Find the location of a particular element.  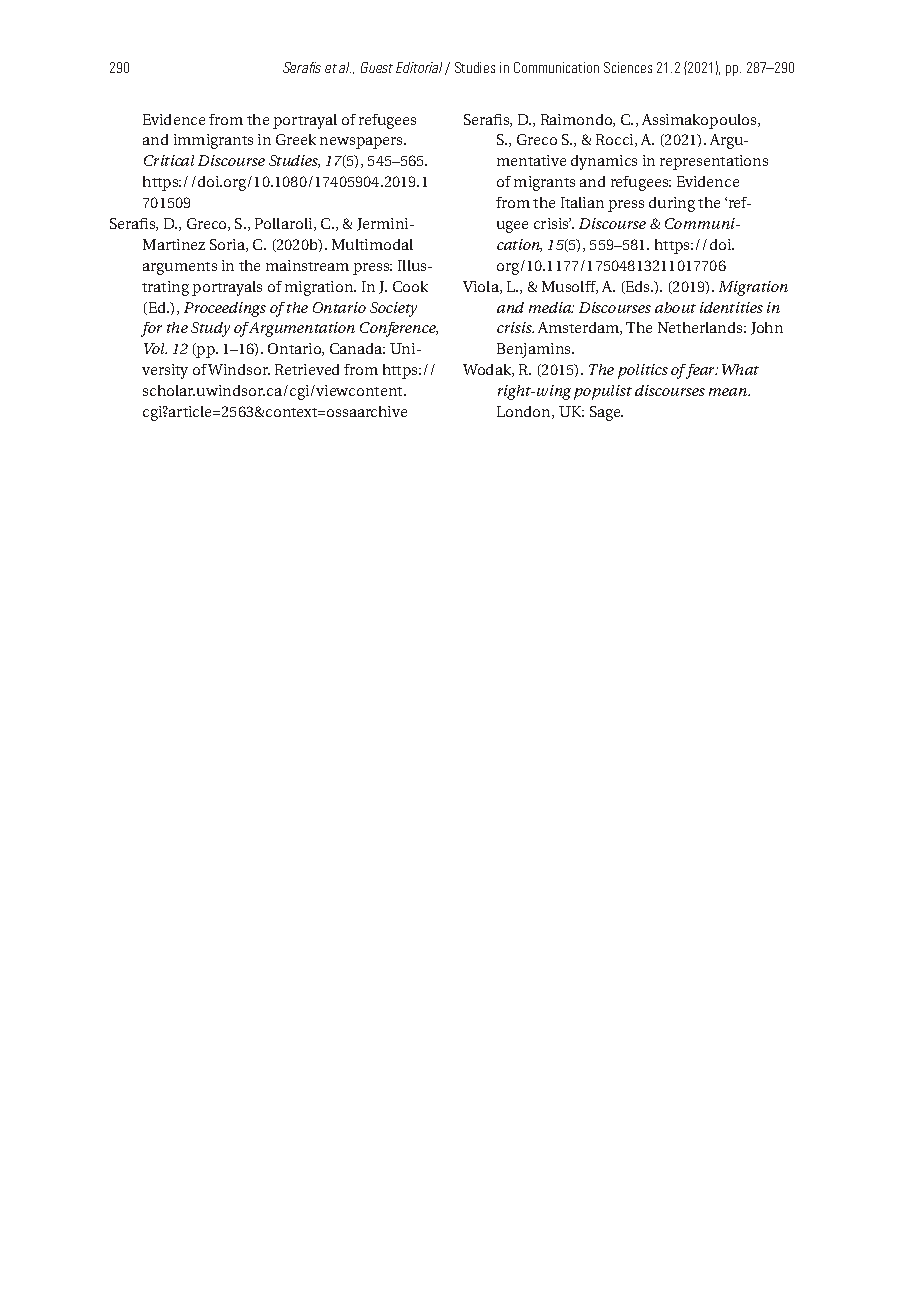

Editorial is located at coordinates (421, 68).
